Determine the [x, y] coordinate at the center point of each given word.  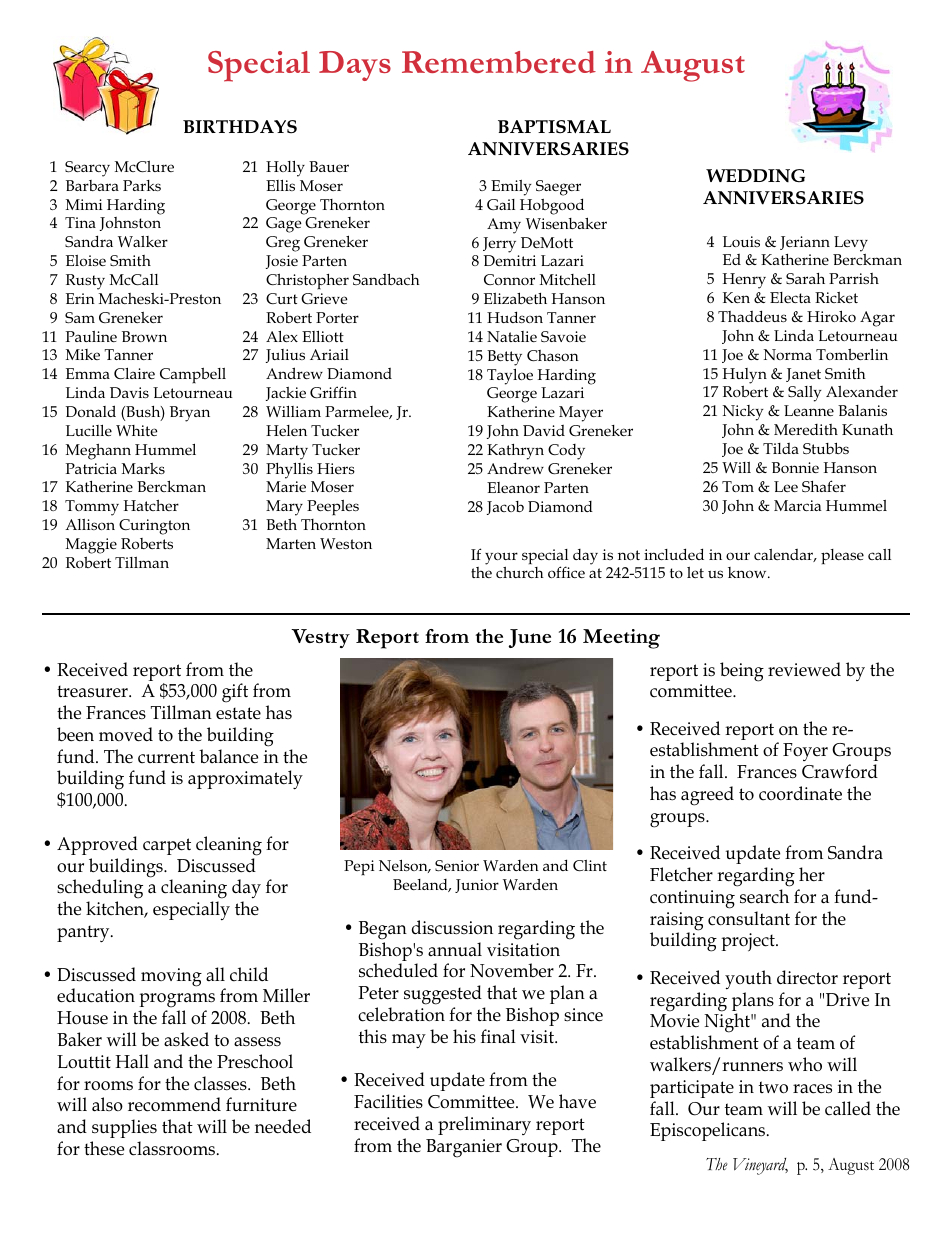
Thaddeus [752, 316]
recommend [174, 1104]
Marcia [798, 505]
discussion [452, 927]
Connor [509, 279]
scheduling [100, 890]
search [764, 896]
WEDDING [755, 176]
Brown [144, 336]
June [529, 638]
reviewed [804, 669]
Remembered [499, 62]
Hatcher [151, 505]
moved [126, 734]
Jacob [505, 508]
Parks [142, 185]
